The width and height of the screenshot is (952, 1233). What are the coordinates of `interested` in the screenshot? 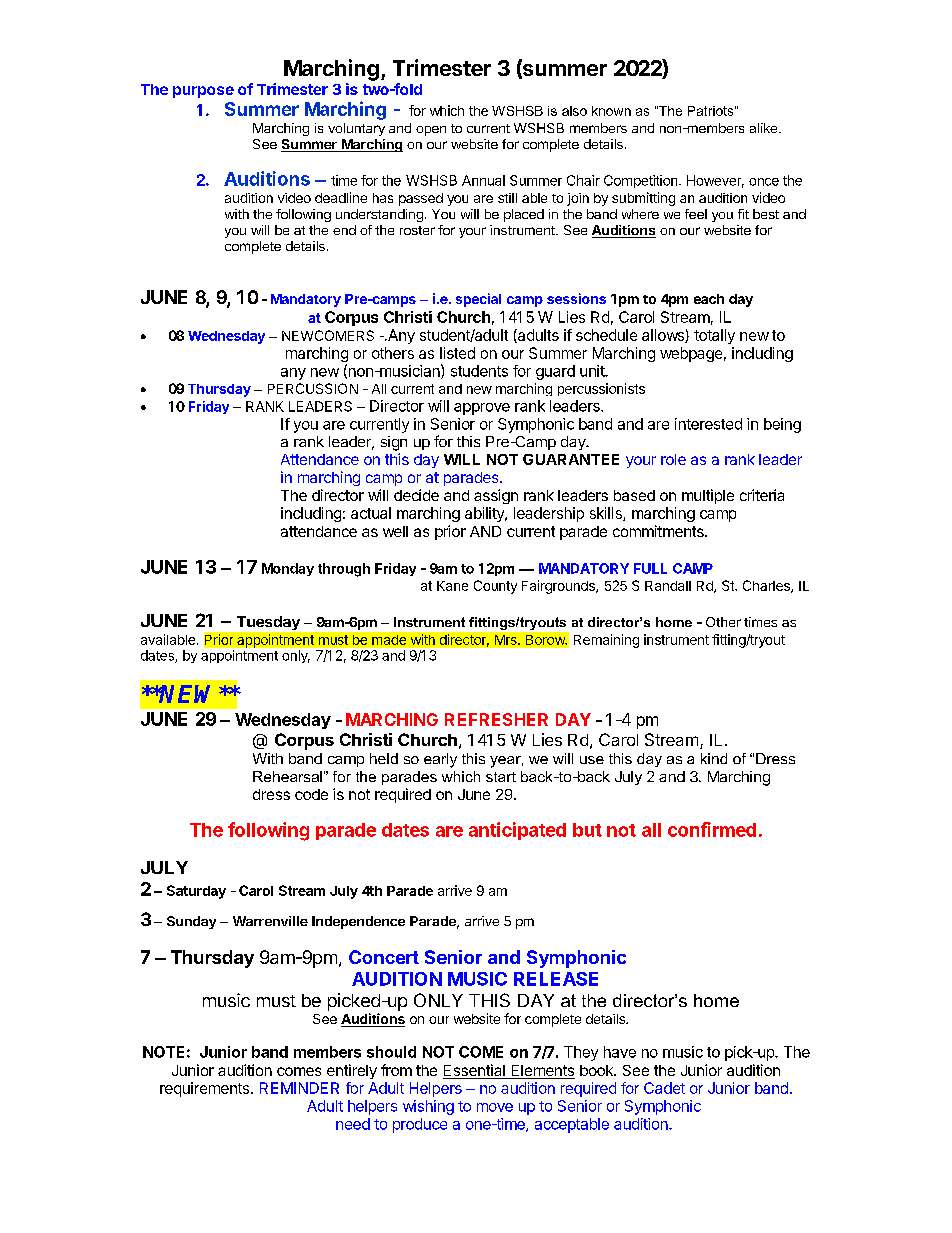 It's located at (708, 424).
